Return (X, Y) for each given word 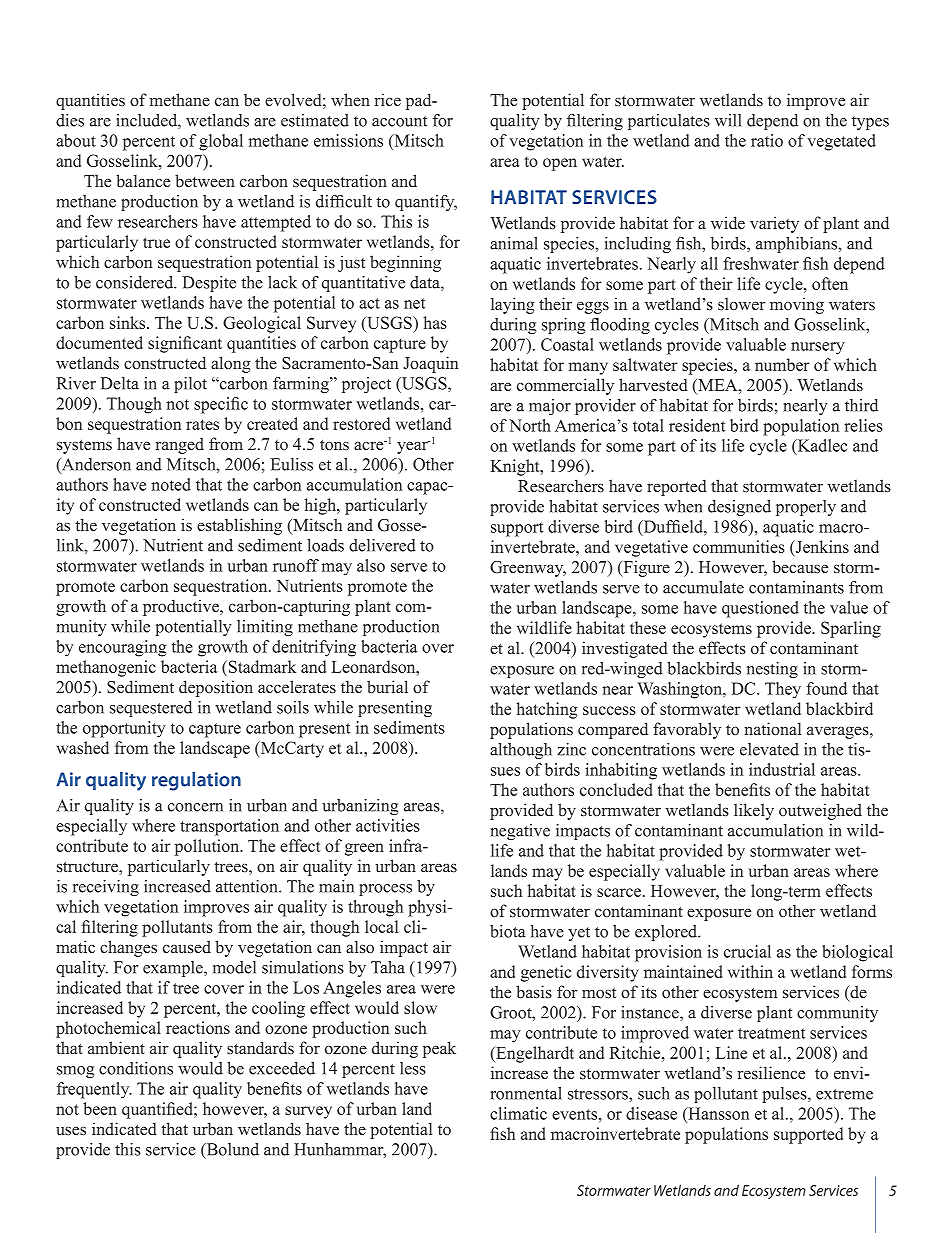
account (399, 121)
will (728, 120)
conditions (136, 1068)
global (221, 142)
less (413, 1068)
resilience (771, 1073)
